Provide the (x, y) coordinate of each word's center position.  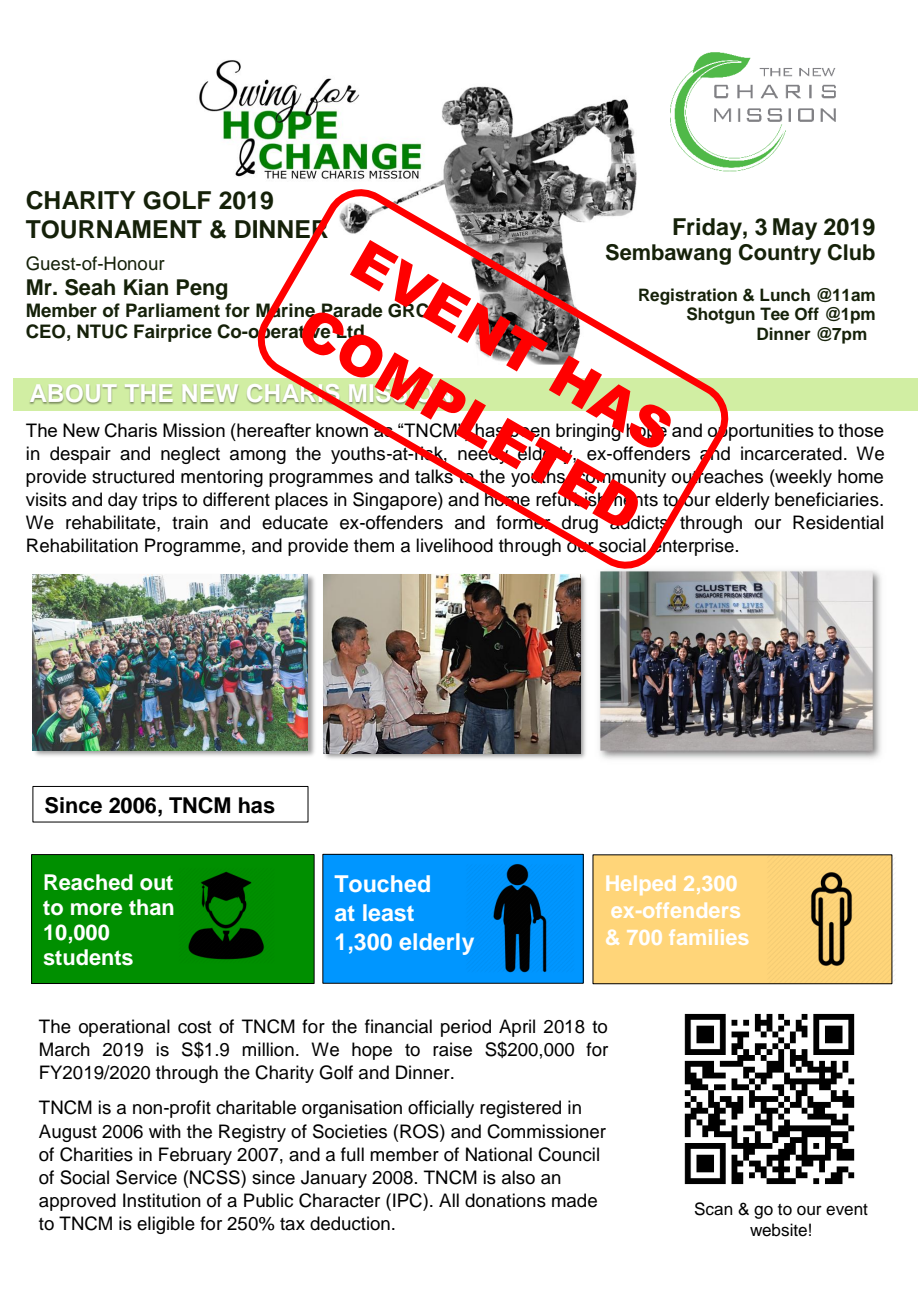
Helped (641, 885)
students (88, 957)
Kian (146, 287)
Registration (688, 296)
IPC (408, 1200)
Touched (382, 883)
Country (780, 254)
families (708, 937)
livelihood (454, 545)
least (388, 912)
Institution (162, 1200)
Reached (88, 882)
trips (159, 501)
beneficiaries (828, 499)
